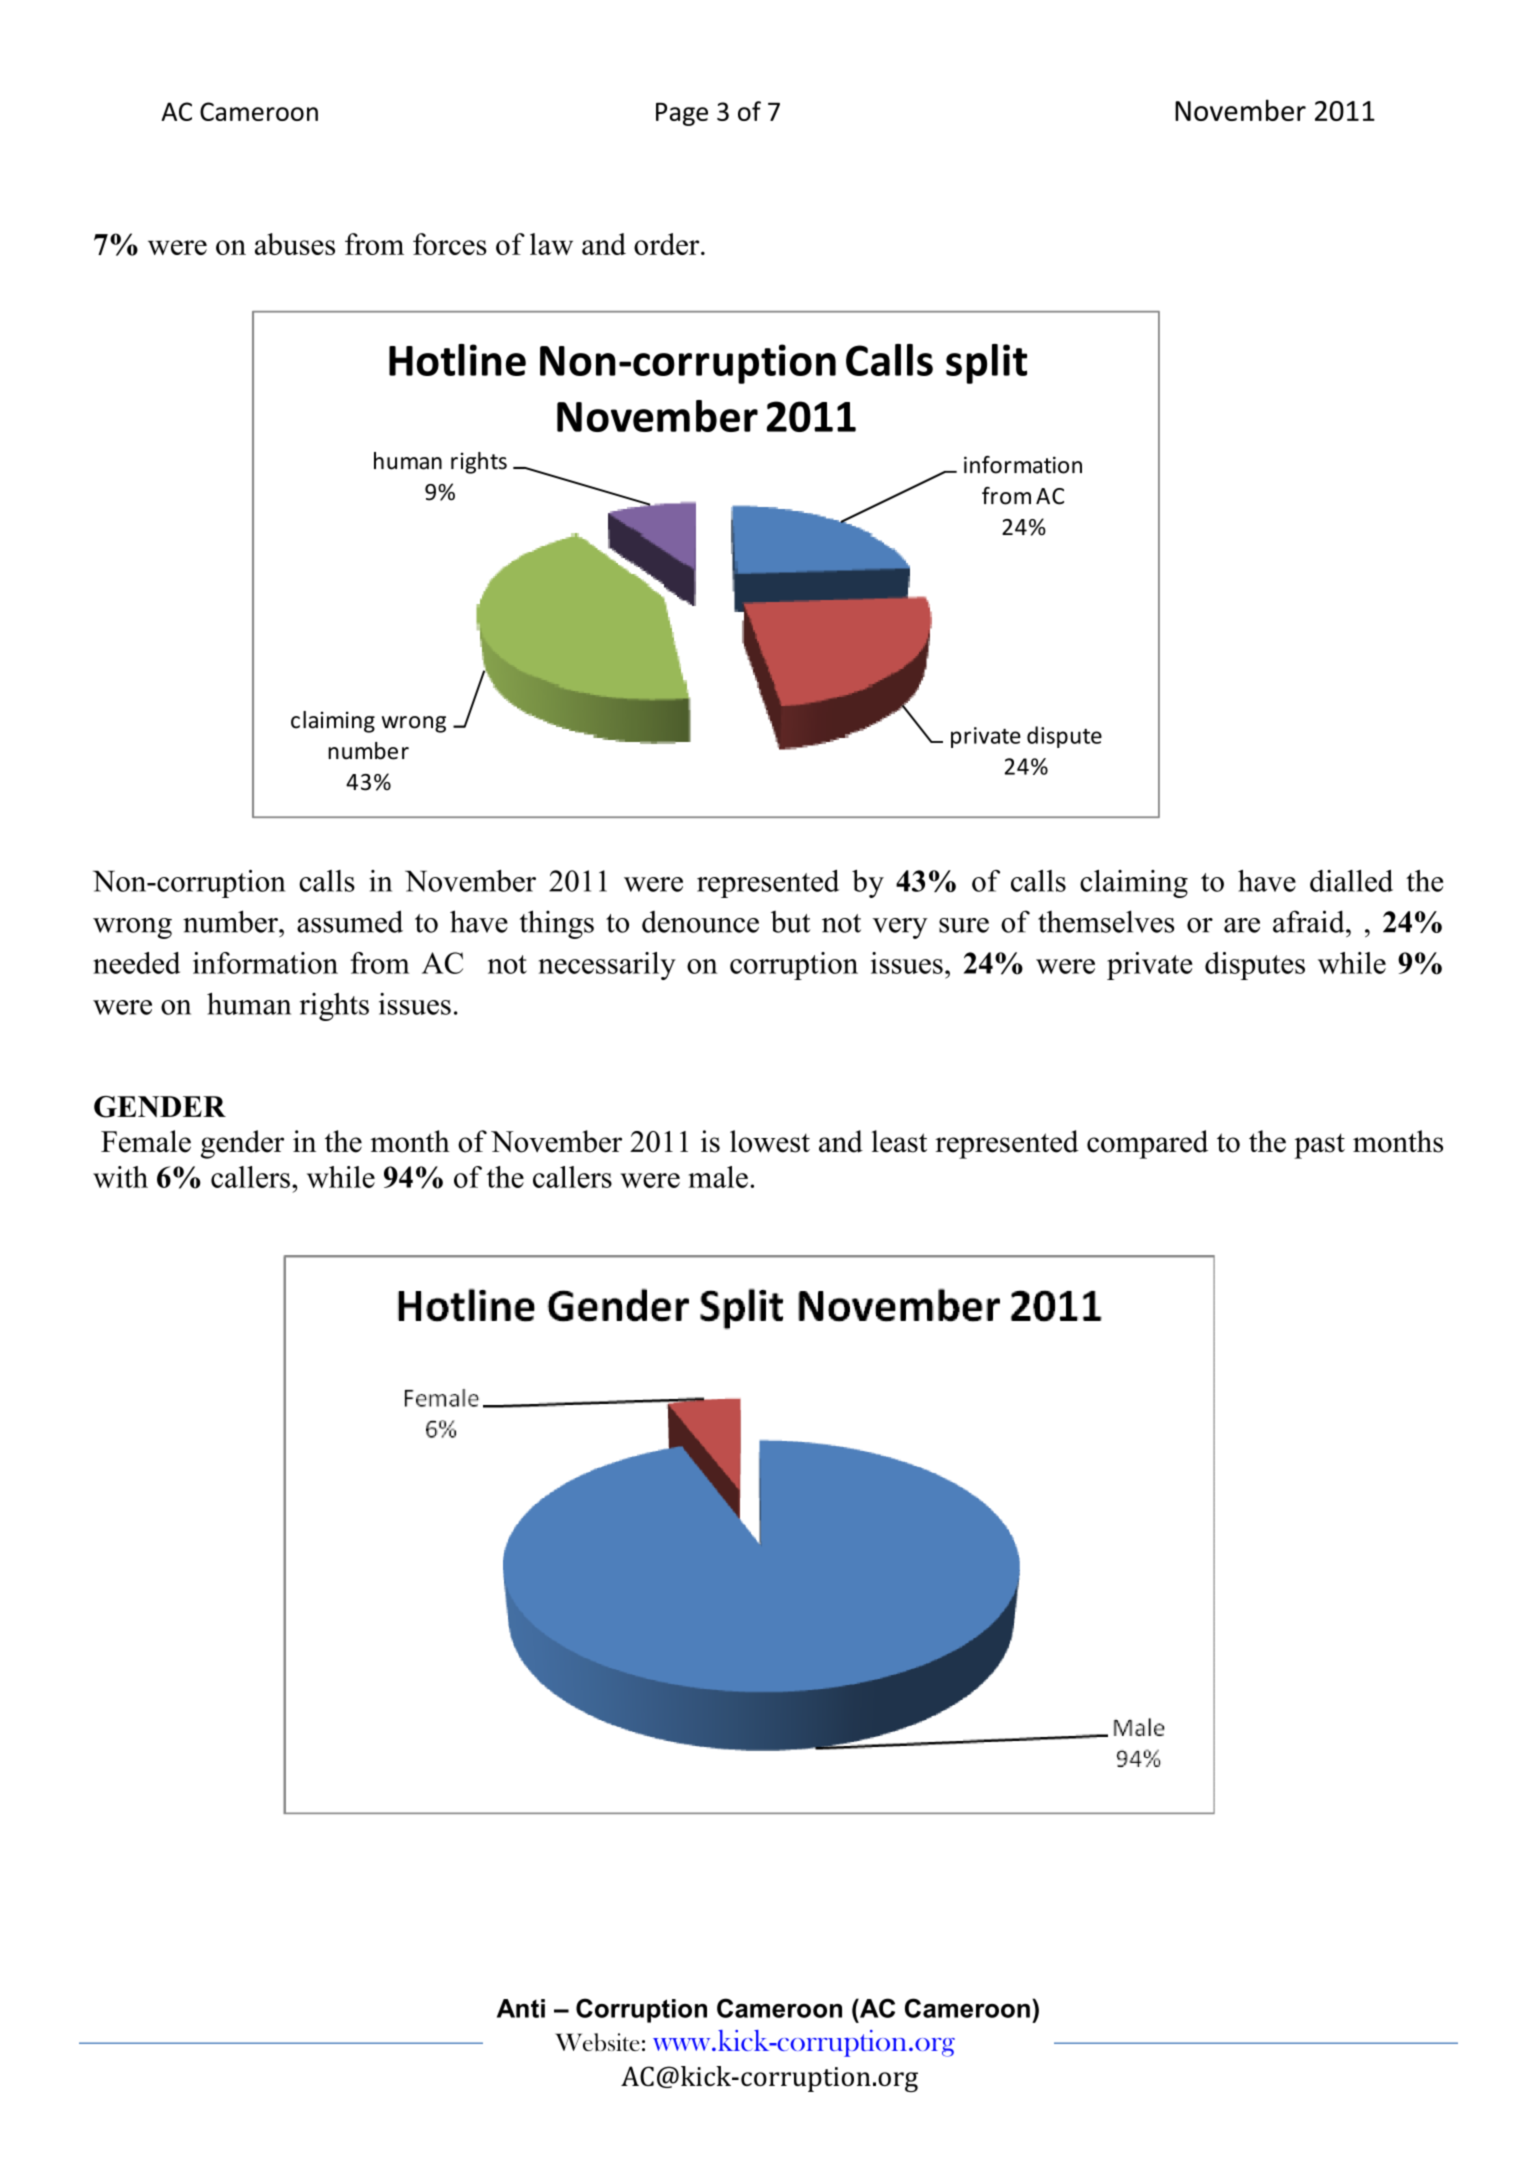 This document has width=1536, height=2174. What do you see at coordinates (770, 1141) in the document?
I see `lowest` at bounding box center [770, 1141].
